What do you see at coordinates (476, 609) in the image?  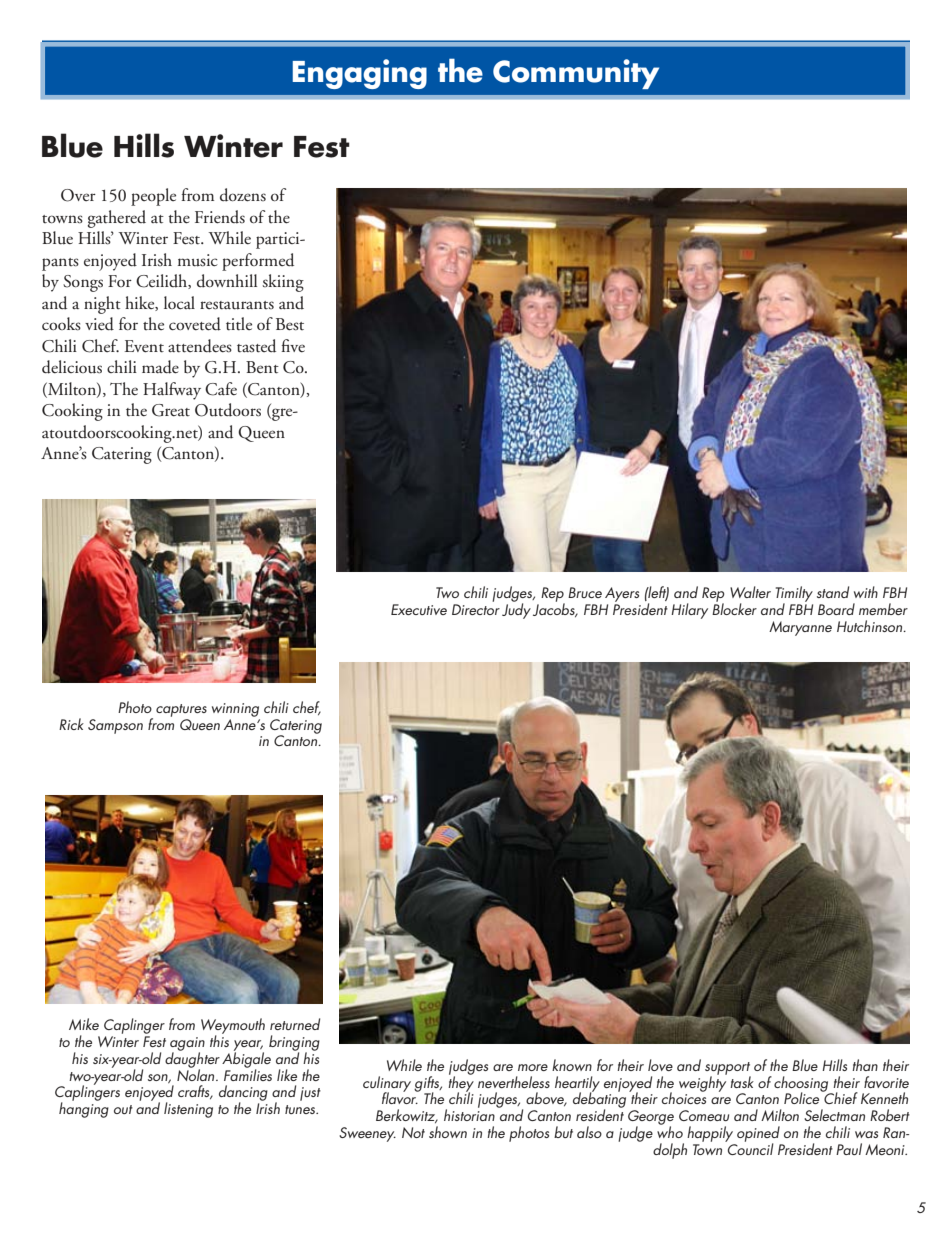 I see `Director` at bounding box center [476, 609].
